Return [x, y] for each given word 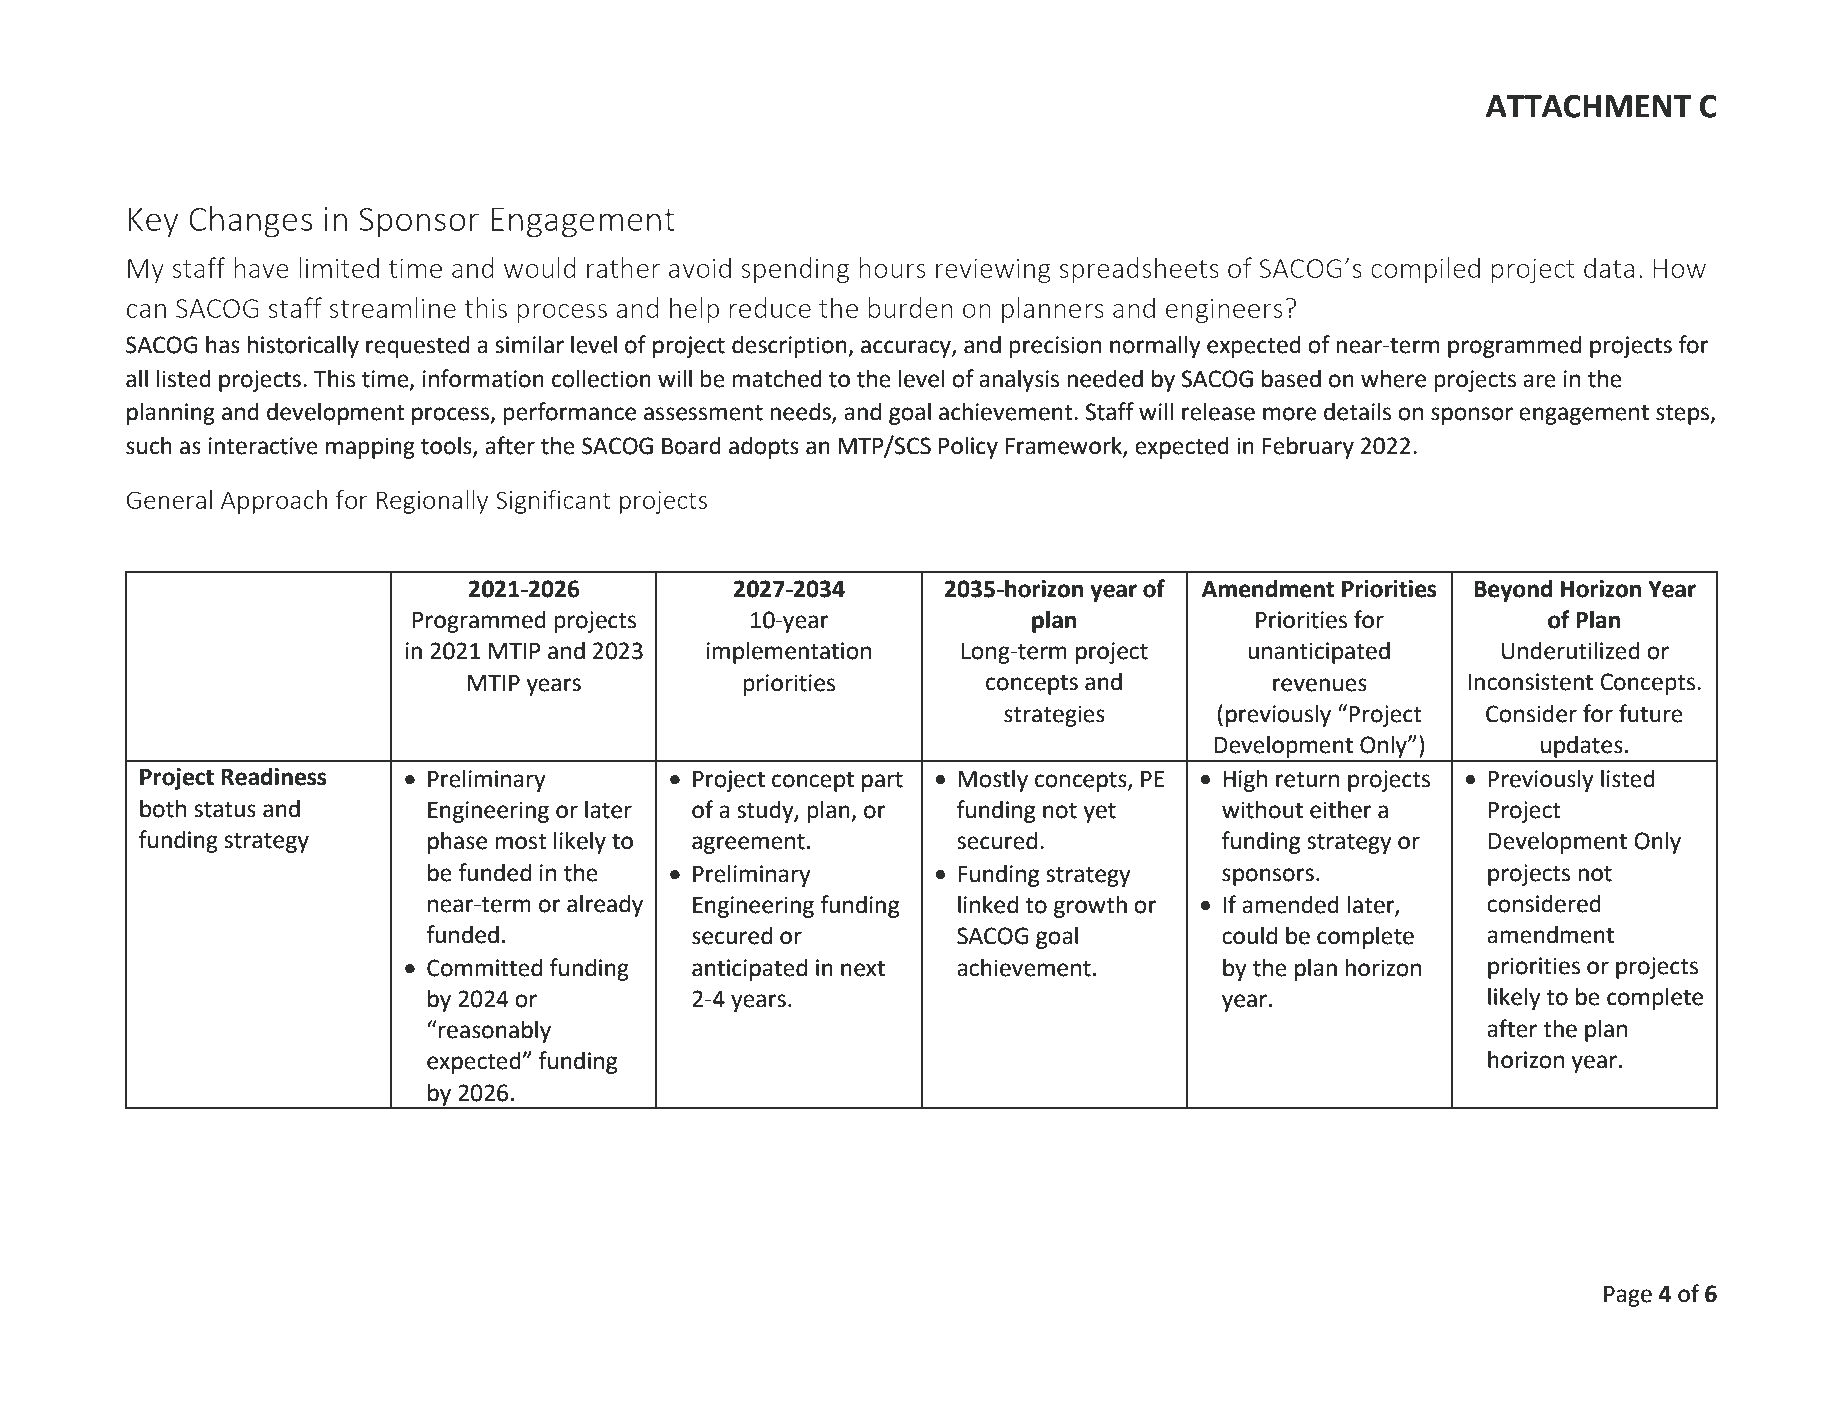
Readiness [274, 776]
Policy [968, 447]
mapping [370, 448]
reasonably [494, 1031]
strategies [1054, 716]
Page [1628, 1296]
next [863, 968]
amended [1290, 904]
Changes [251, 221]
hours [892, 267]
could [1249, 935]
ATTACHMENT [1588, 106]
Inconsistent [1530, 682]
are [1539, 381]
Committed [484, 967]
